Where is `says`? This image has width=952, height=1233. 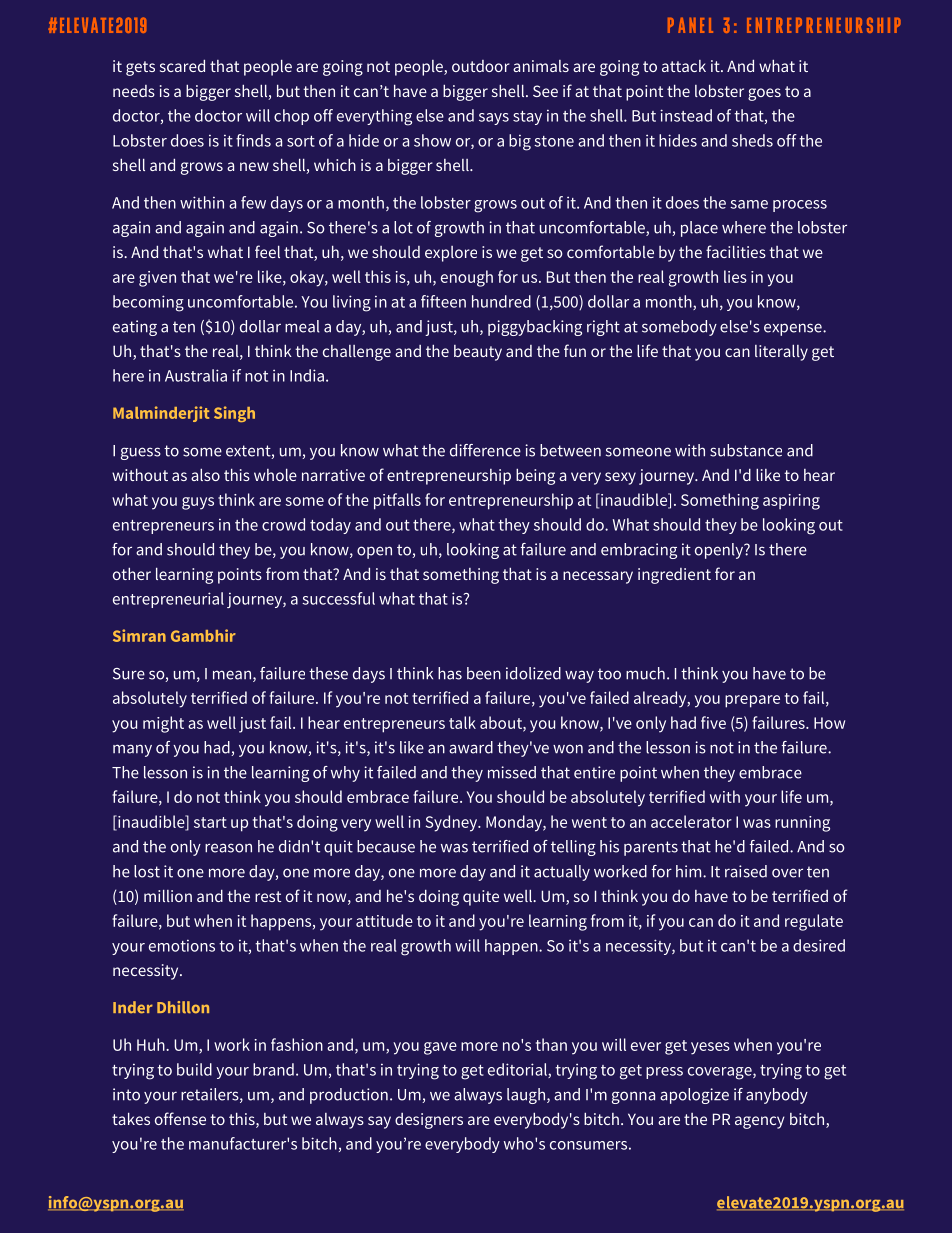
says is located at coordinates (494, 119).
